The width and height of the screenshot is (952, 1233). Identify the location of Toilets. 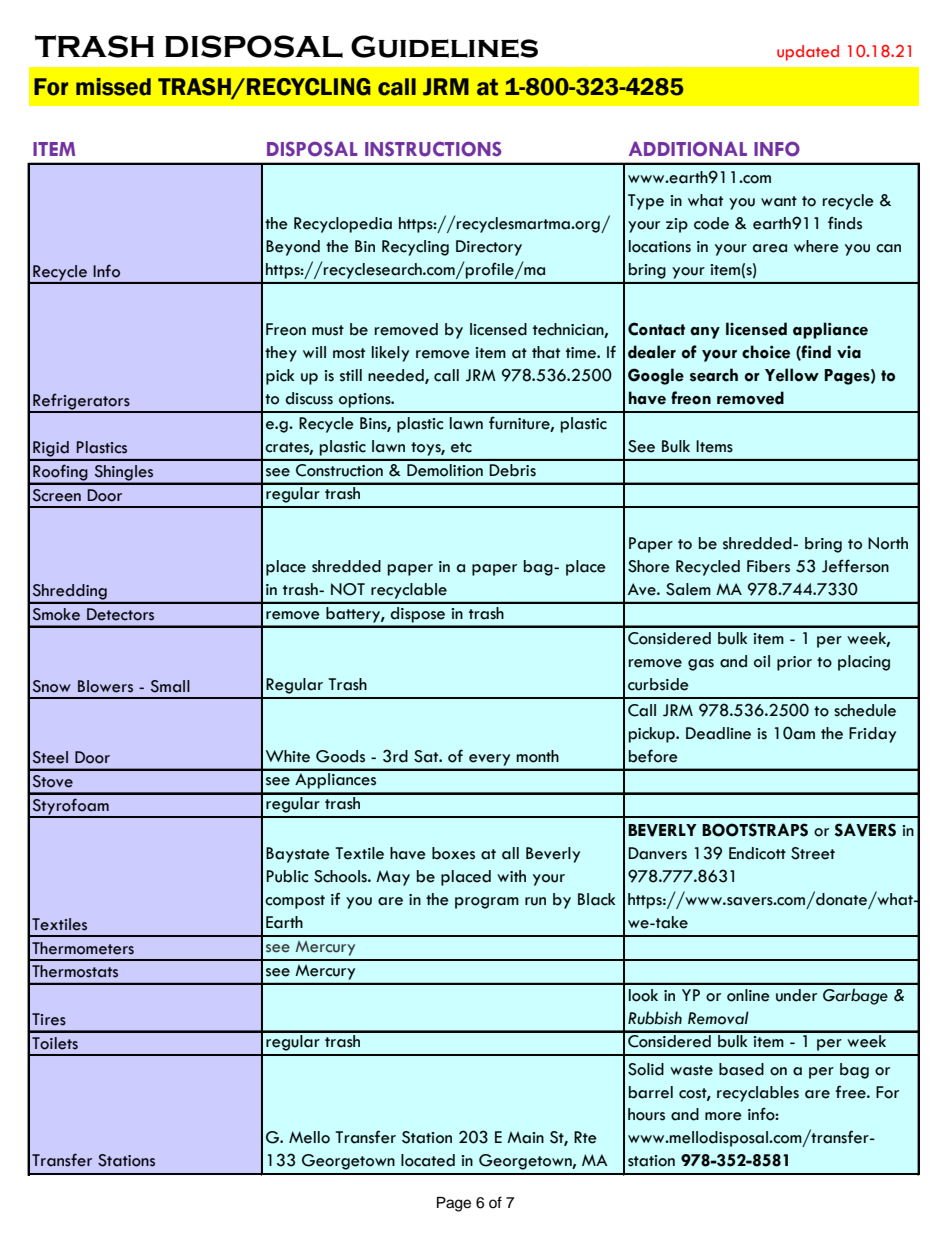
(55, 1043).
